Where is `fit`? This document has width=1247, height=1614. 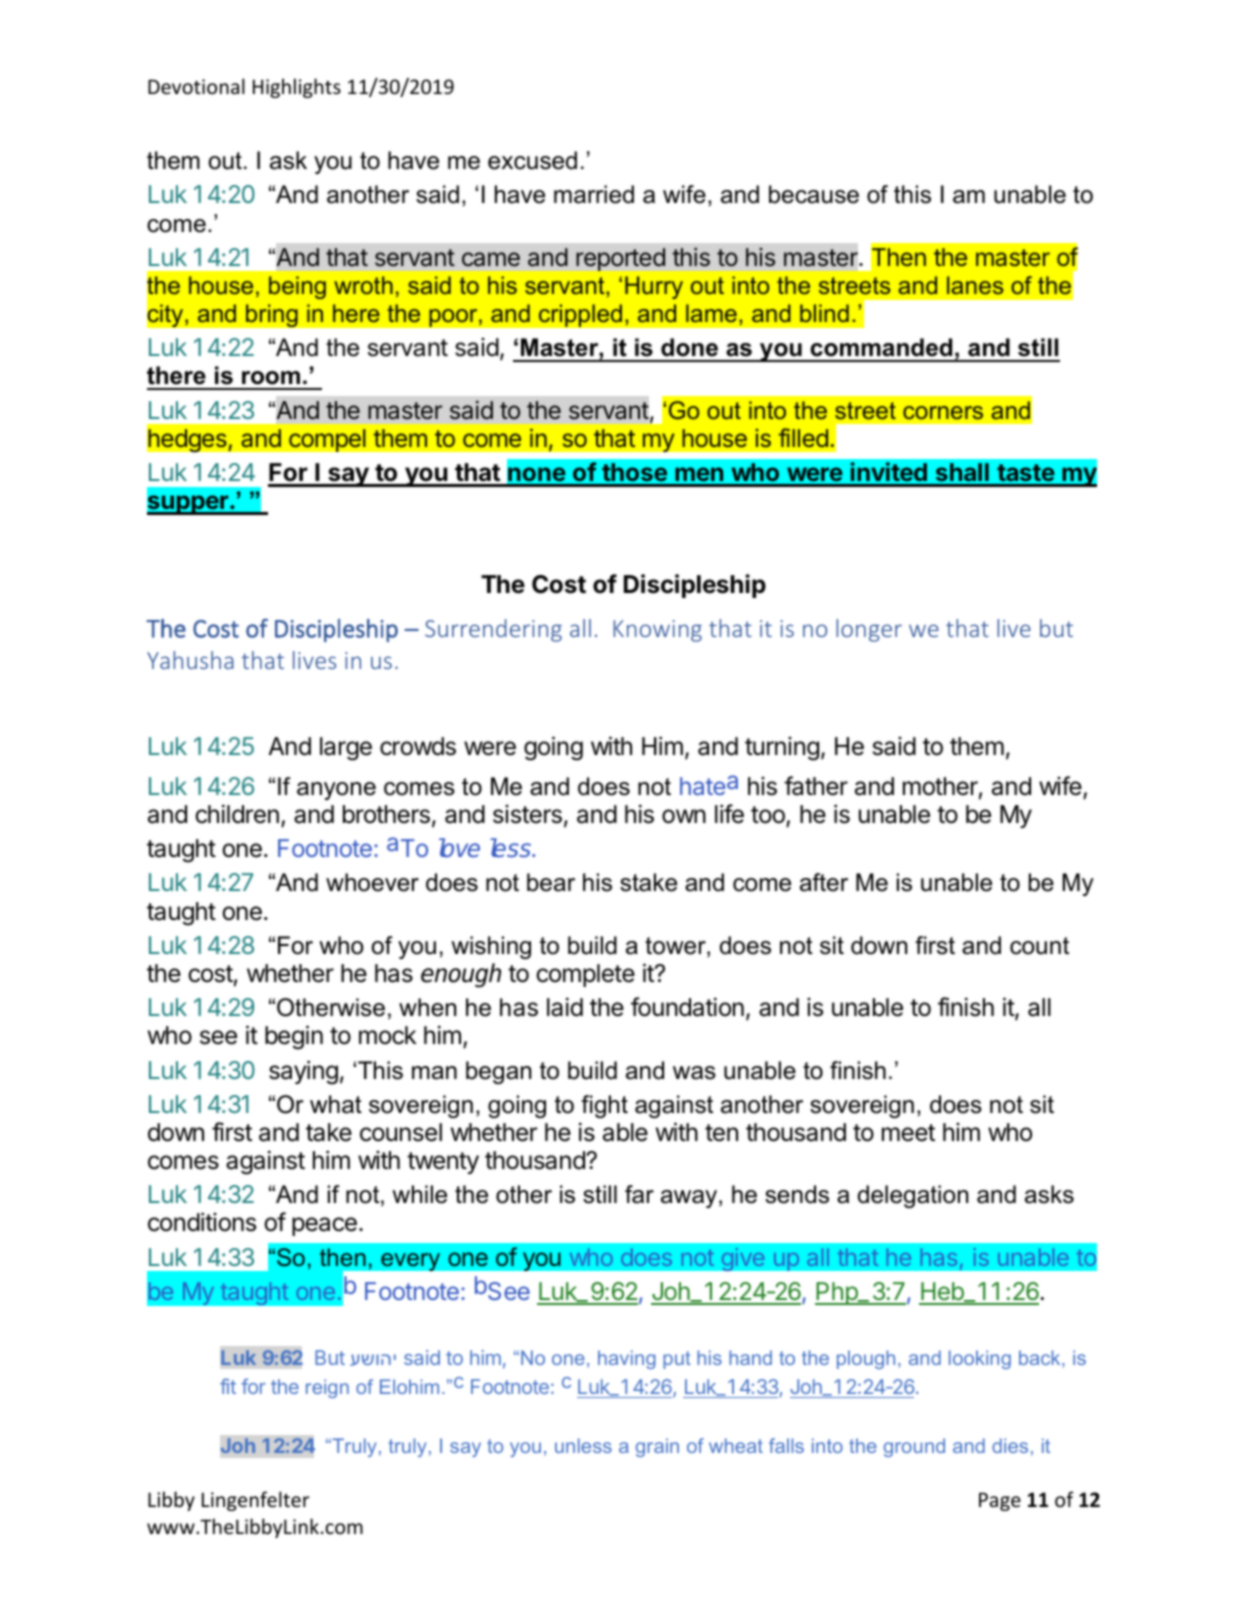 fit is located at coordinates (228, 1386).
